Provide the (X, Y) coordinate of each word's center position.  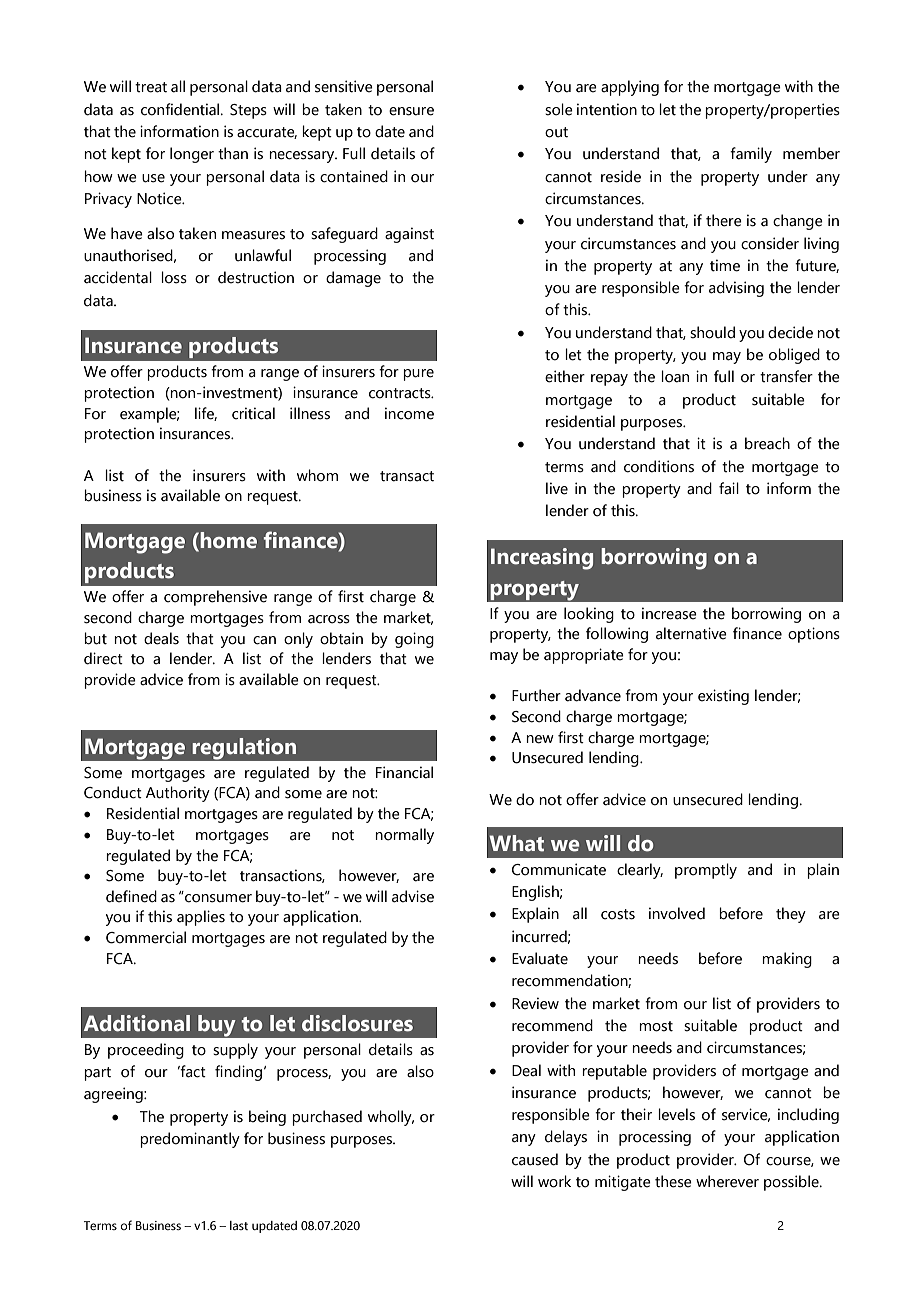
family (751, 155)
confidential (181, 109)
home (227, 540)
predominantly (190, 1140)
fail (729, 488)
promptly (706, 871)
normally (404, 836)
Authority (178, 794)
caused (535, 1159)
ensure (411, 111)
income (409, 413)
